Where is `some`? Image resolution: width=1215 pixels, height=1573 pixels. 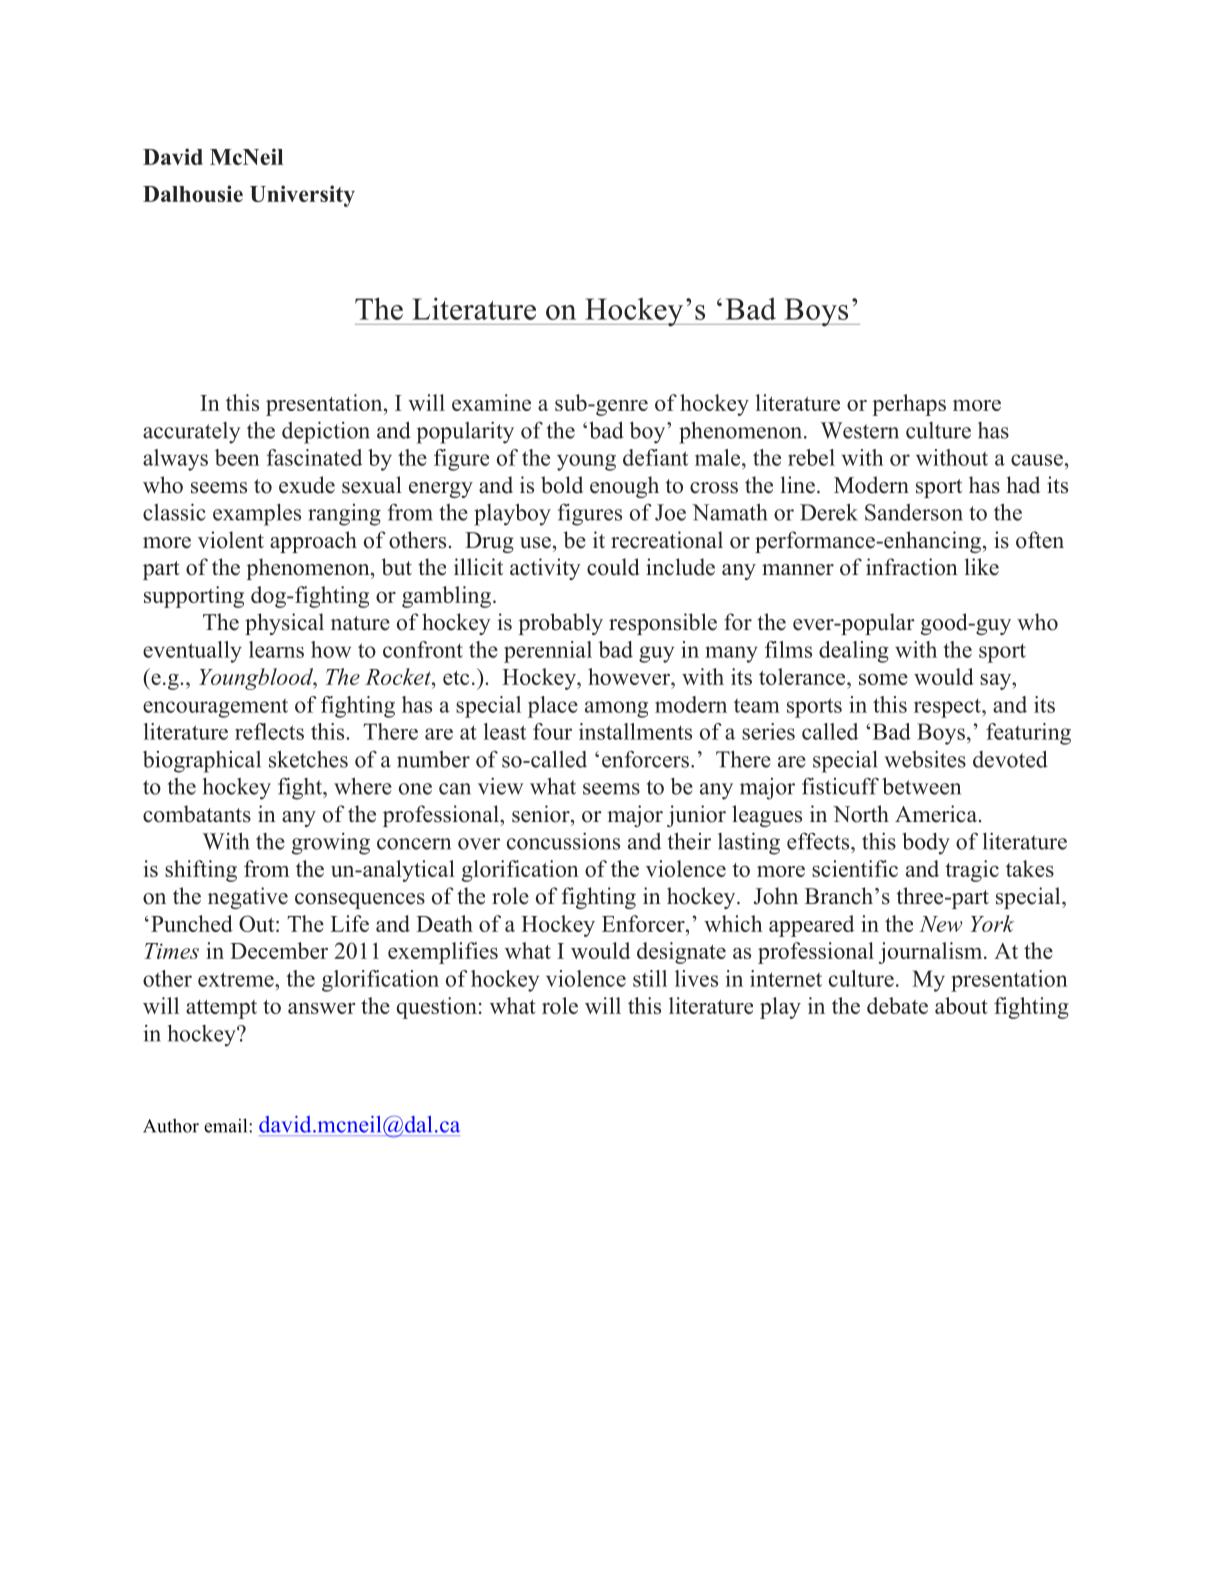 some is located at coordinates (883, 679).
